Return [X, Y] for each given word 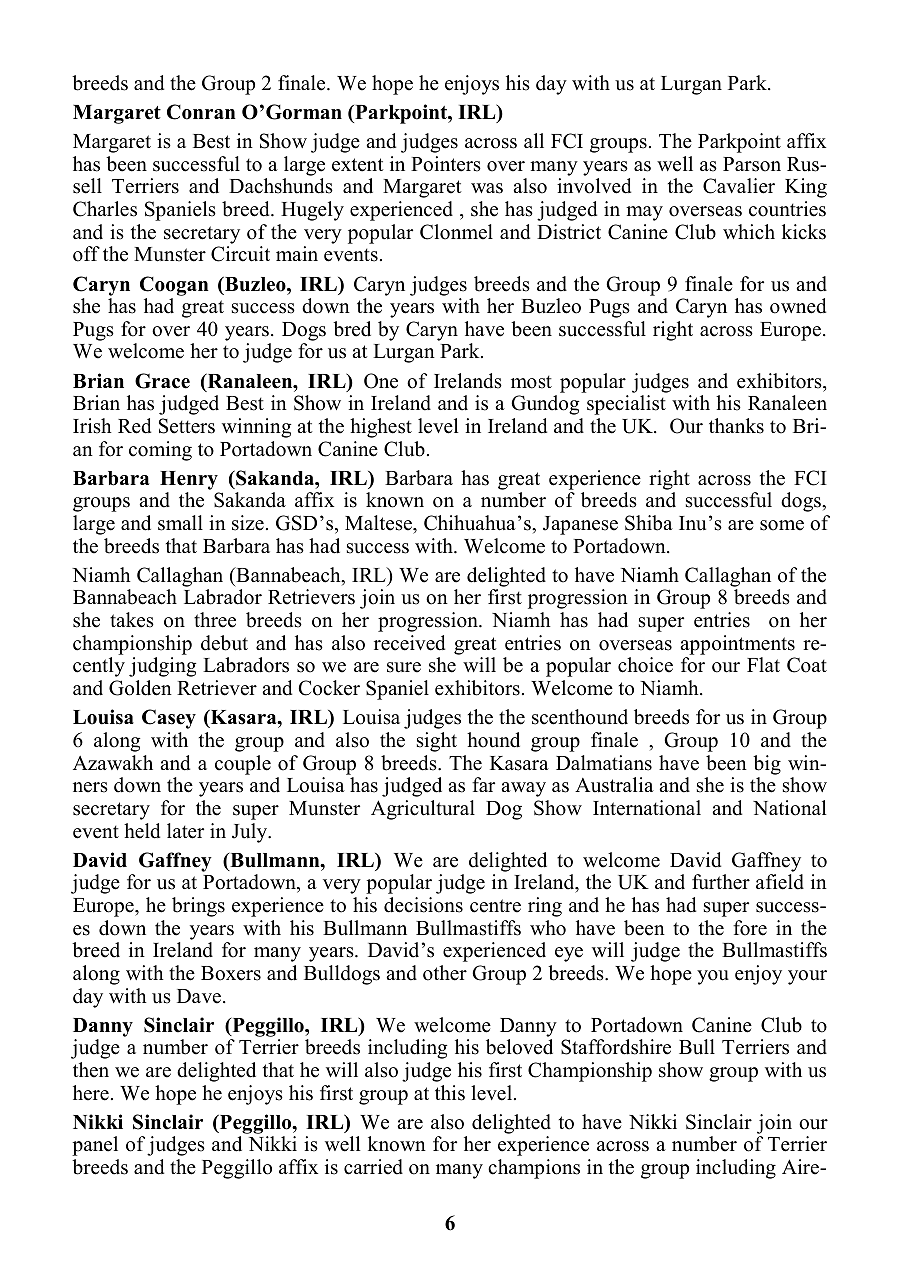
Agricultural [423, 810]
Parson [752, 164]
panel [95, 1146]
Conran [201, 112]
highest [381, 428]
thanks [736, 426]
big [767, 765]
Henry [189, 480]
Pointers [446, 164]
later [185, 831]
